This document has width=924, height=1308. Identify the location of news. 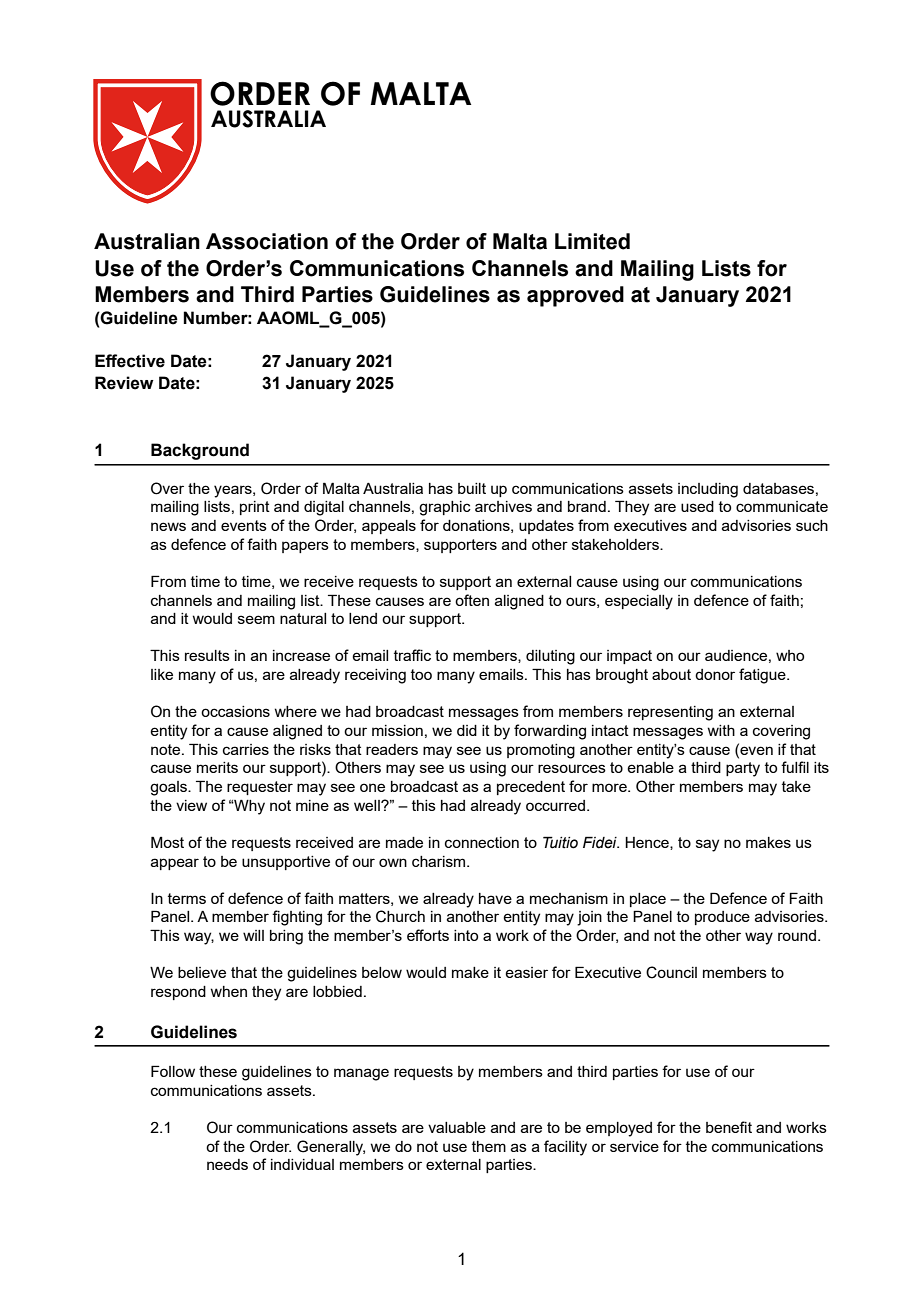
(168, 526).
